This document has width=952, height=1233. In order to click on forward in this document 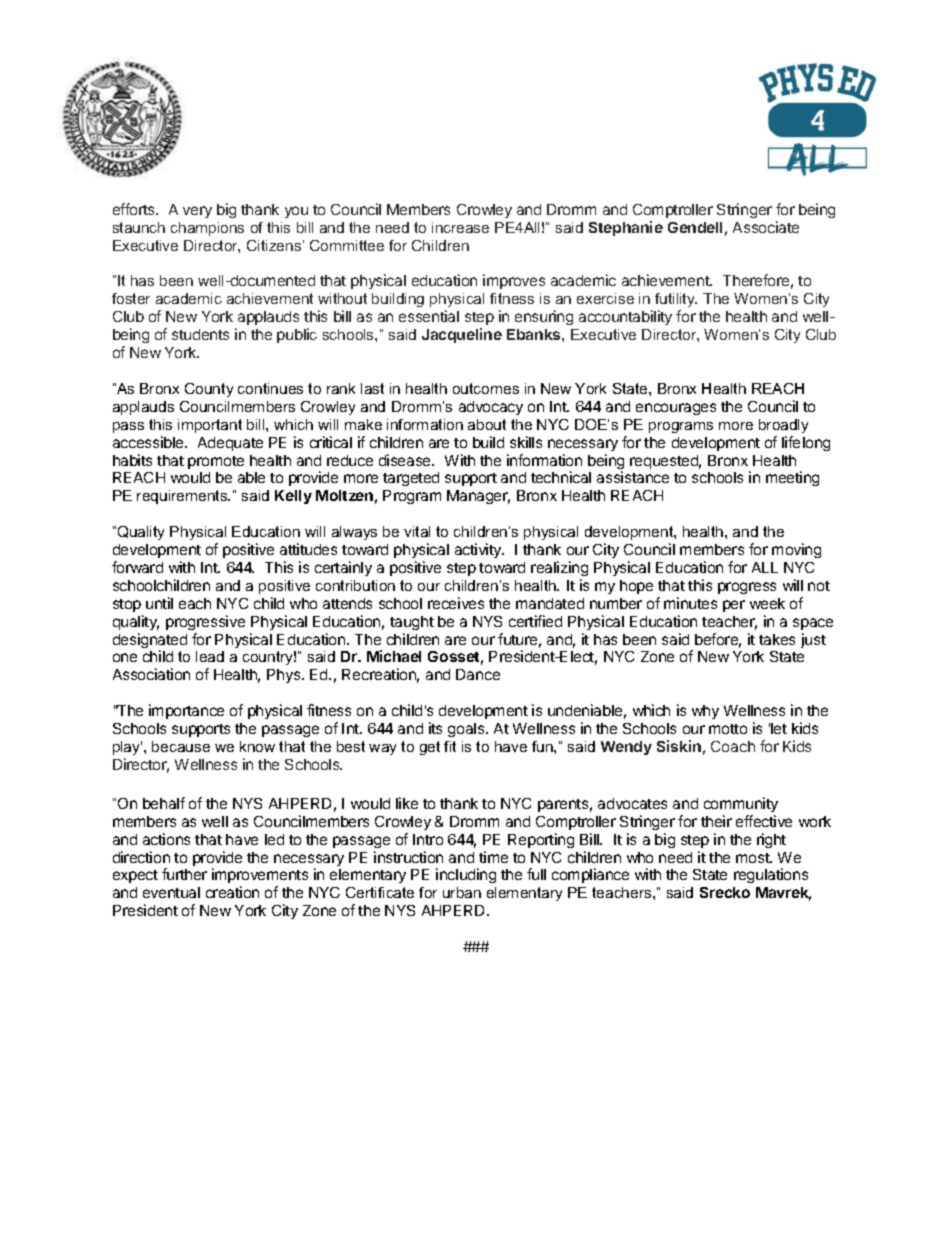, I will do `click(137, 567)`.
